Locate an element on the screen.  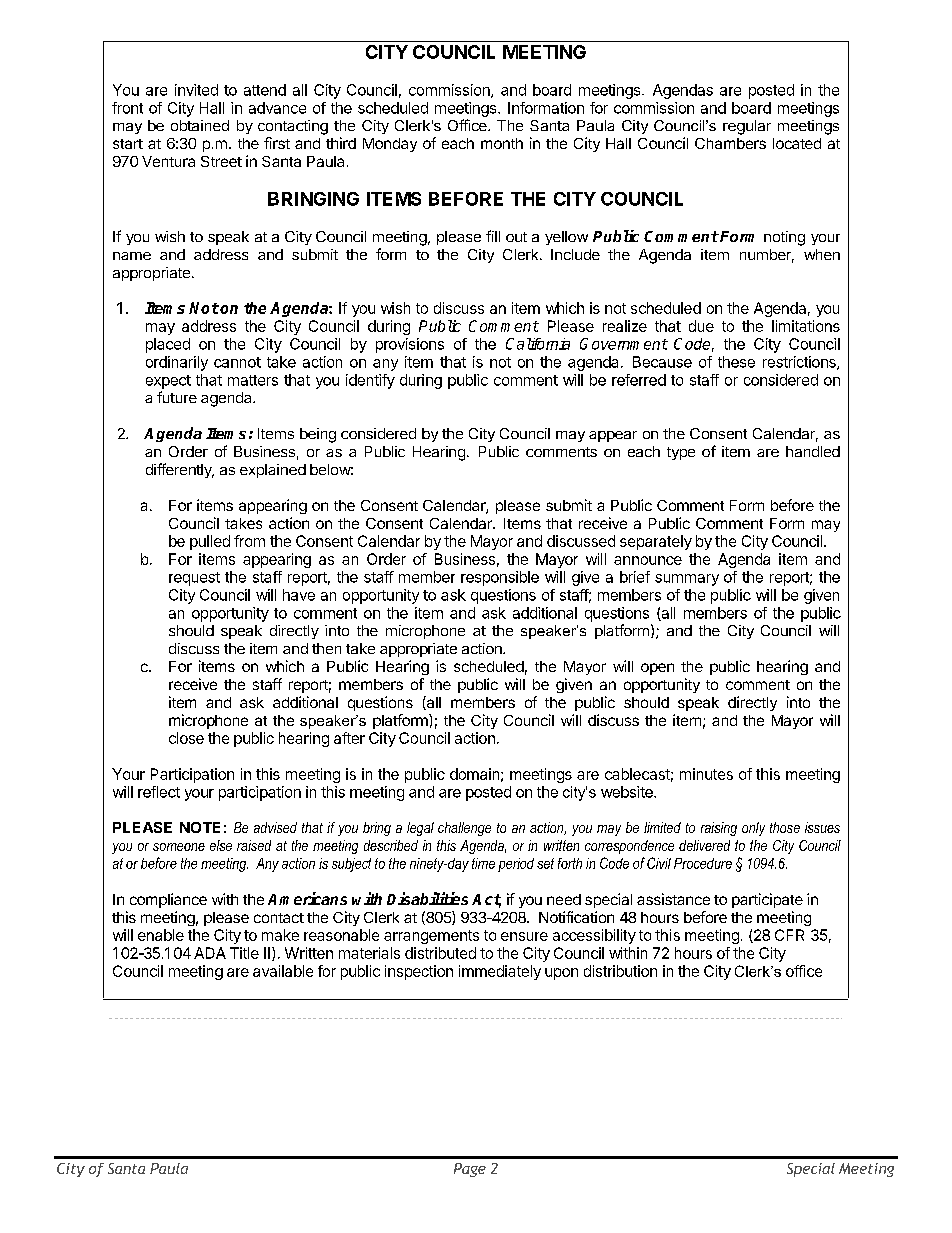
only is located at coordinates (753, 829).
